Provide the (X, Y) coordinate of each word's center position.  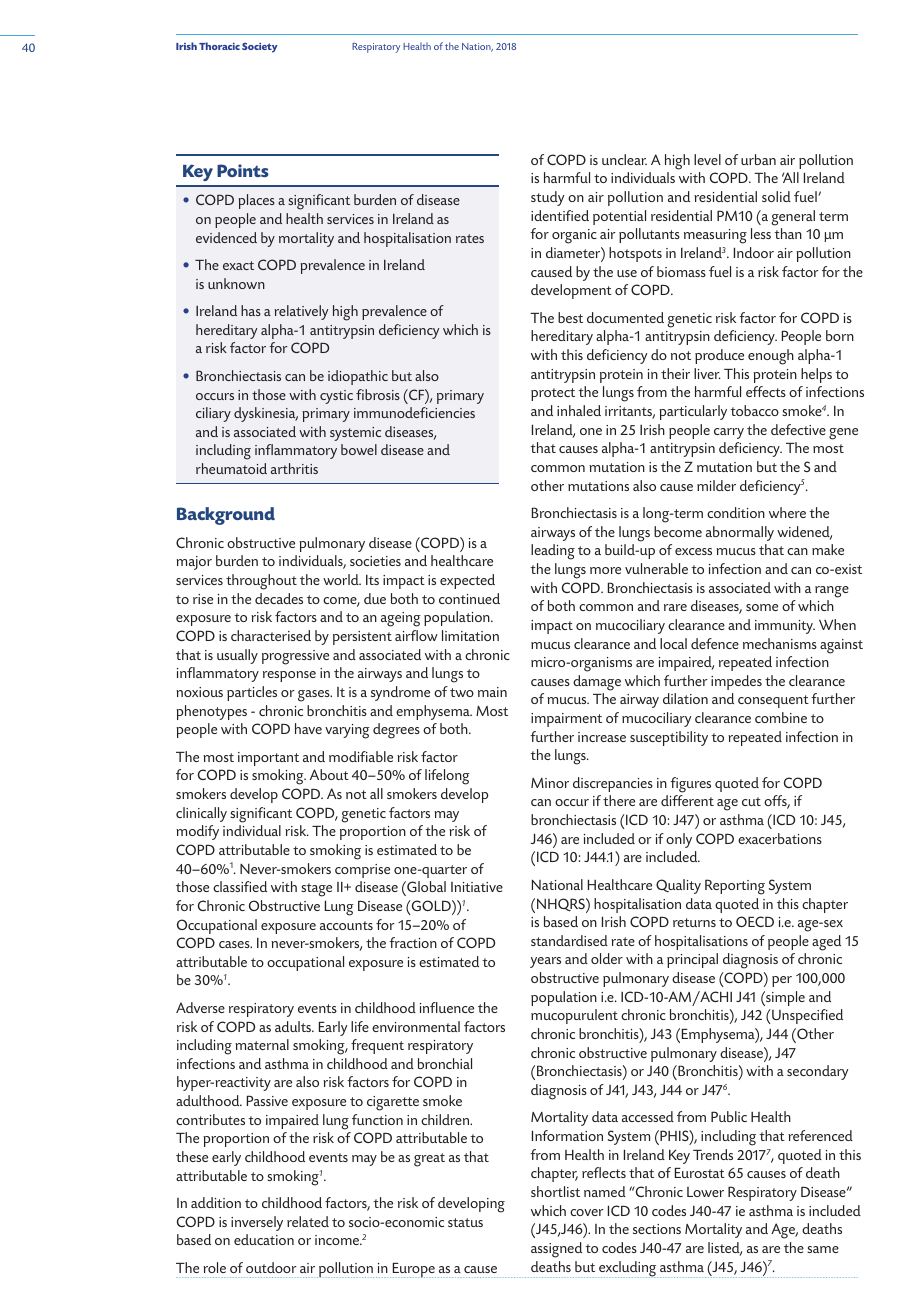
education (264, 1239)
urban (758, 159)
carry (729, 433)
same (823, 1249)
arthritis (294, 468)
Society (260, 48)
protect (553, 394)
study (547, 198)
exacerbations (780, 838)
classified (240, 886)
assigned (556, 1250)
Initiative (477, 887)
